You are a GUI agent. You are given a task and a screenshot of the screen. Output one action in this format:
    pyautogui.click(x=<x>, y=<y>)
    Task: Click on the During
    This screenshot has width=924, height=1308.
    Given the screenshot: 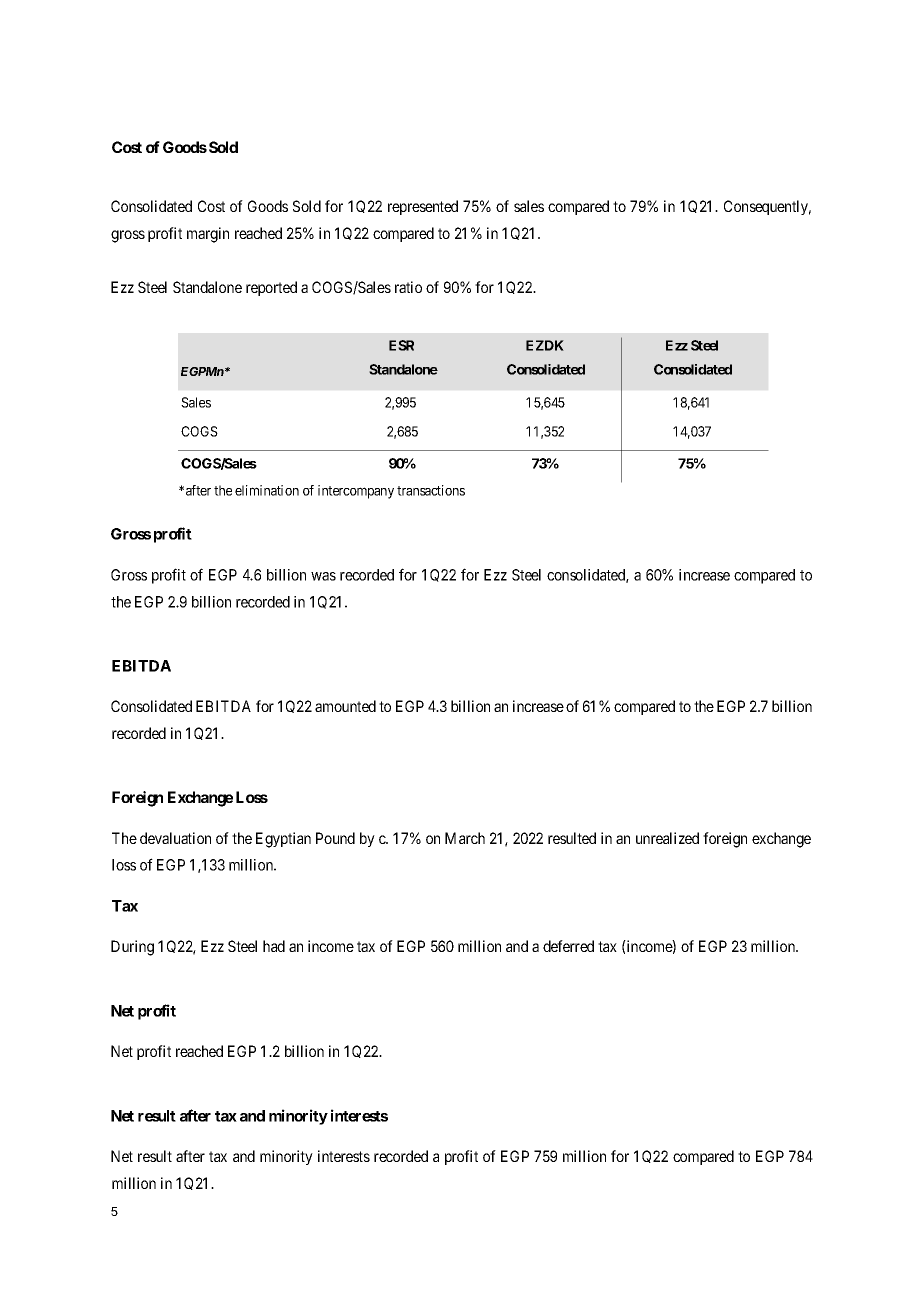 What is the action you would take?
    pyautogui.click(x=132, y=948)
